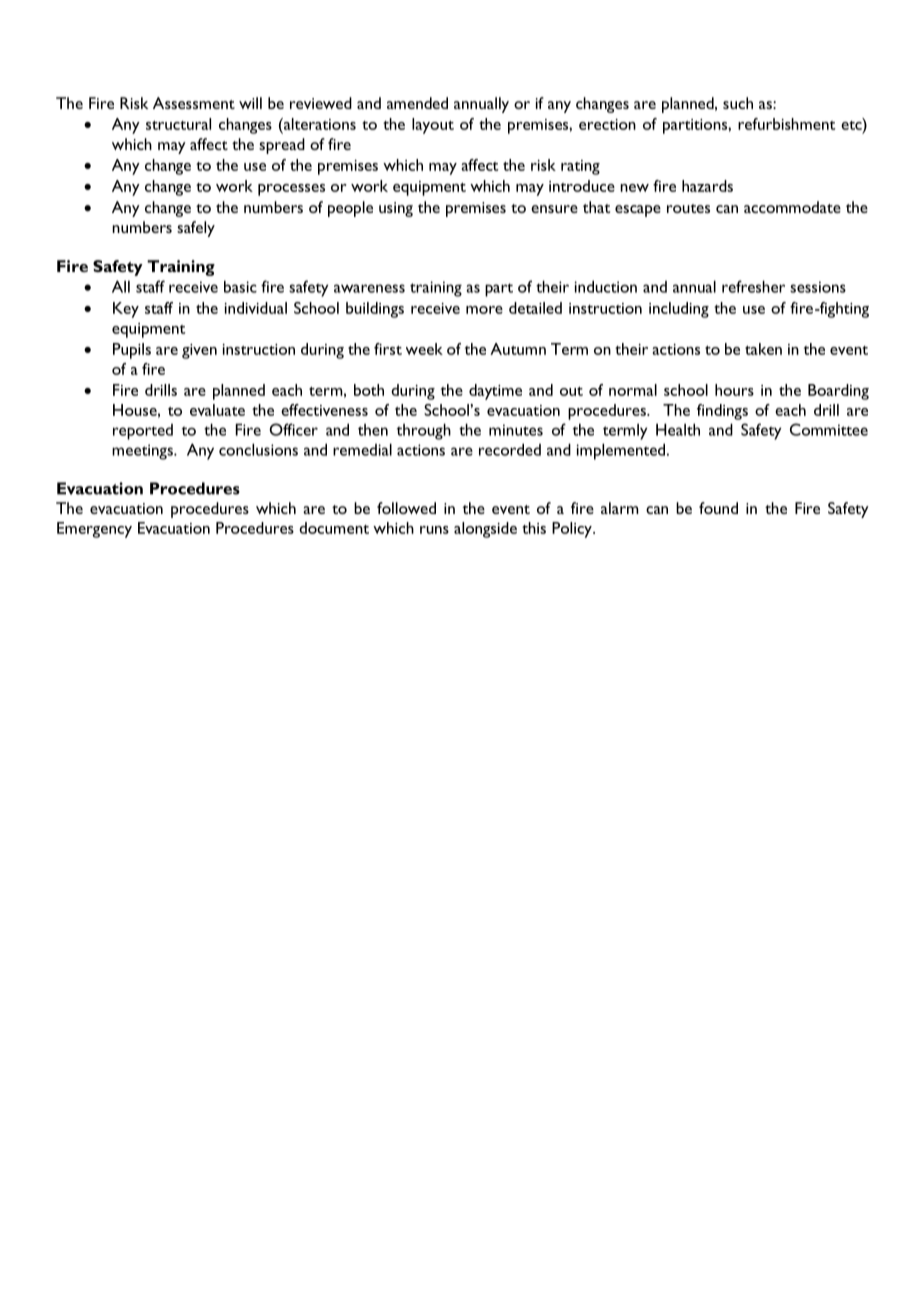  I want to click on safely, so click(196, 229).
